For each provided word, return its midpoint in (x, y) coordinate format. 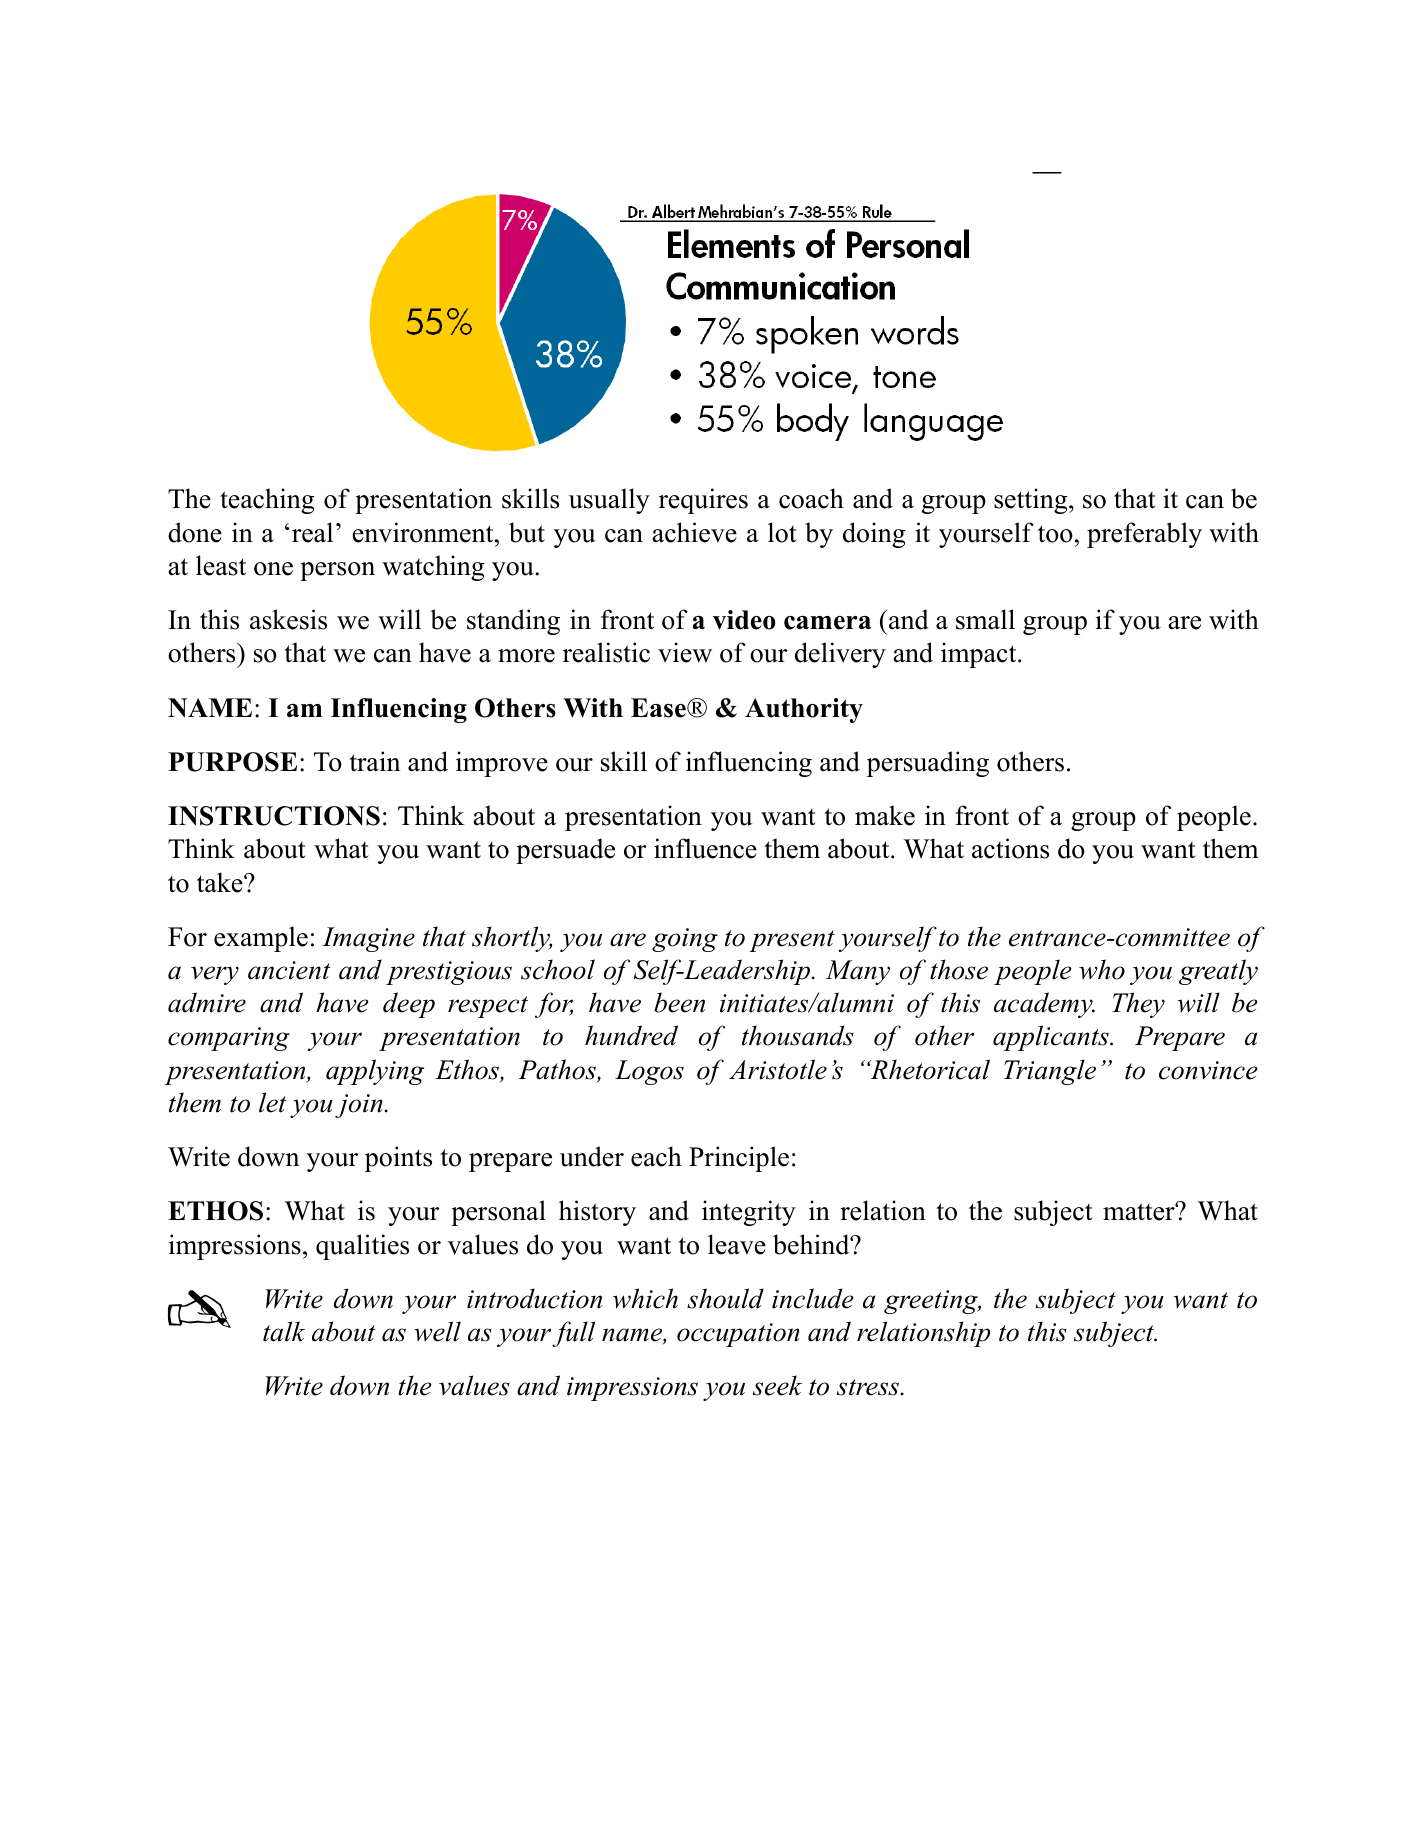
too (1055, 534)
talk (284, 1331)
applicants (1052, 1038)
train (374, 761)
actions (1010, 848)
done (195, 532)
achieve (695, 532)
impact (978, 655)
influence (705, 848)
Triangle (1050, 1072)
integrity (749, 1213)
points (398, 1159)
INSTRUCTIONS (274, 816)
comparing (229, 1039)
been (679, 1002)
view (685, 652)
